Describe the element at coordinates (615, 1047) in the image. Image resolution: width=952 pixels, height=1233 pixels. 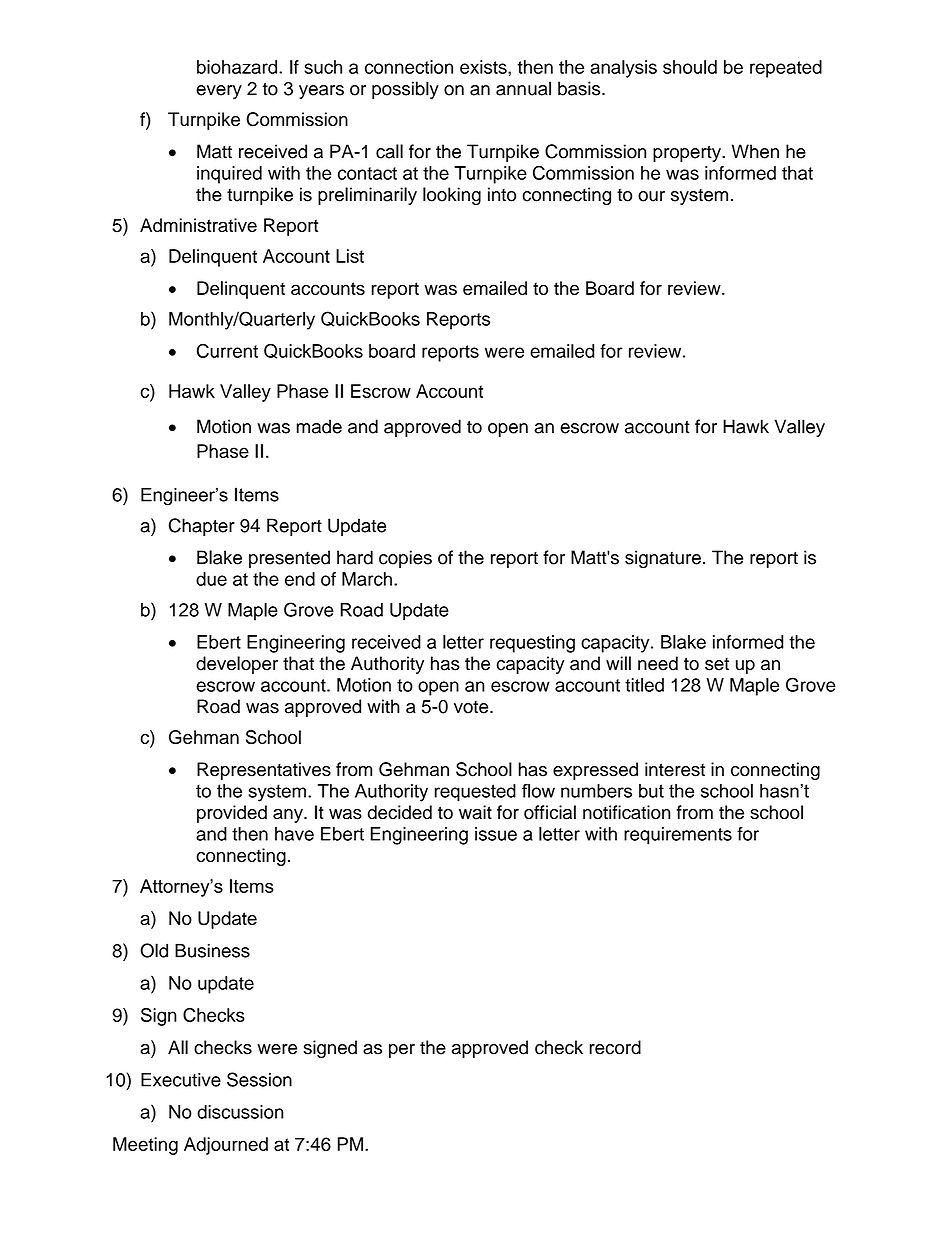
I see `record` at that location.
